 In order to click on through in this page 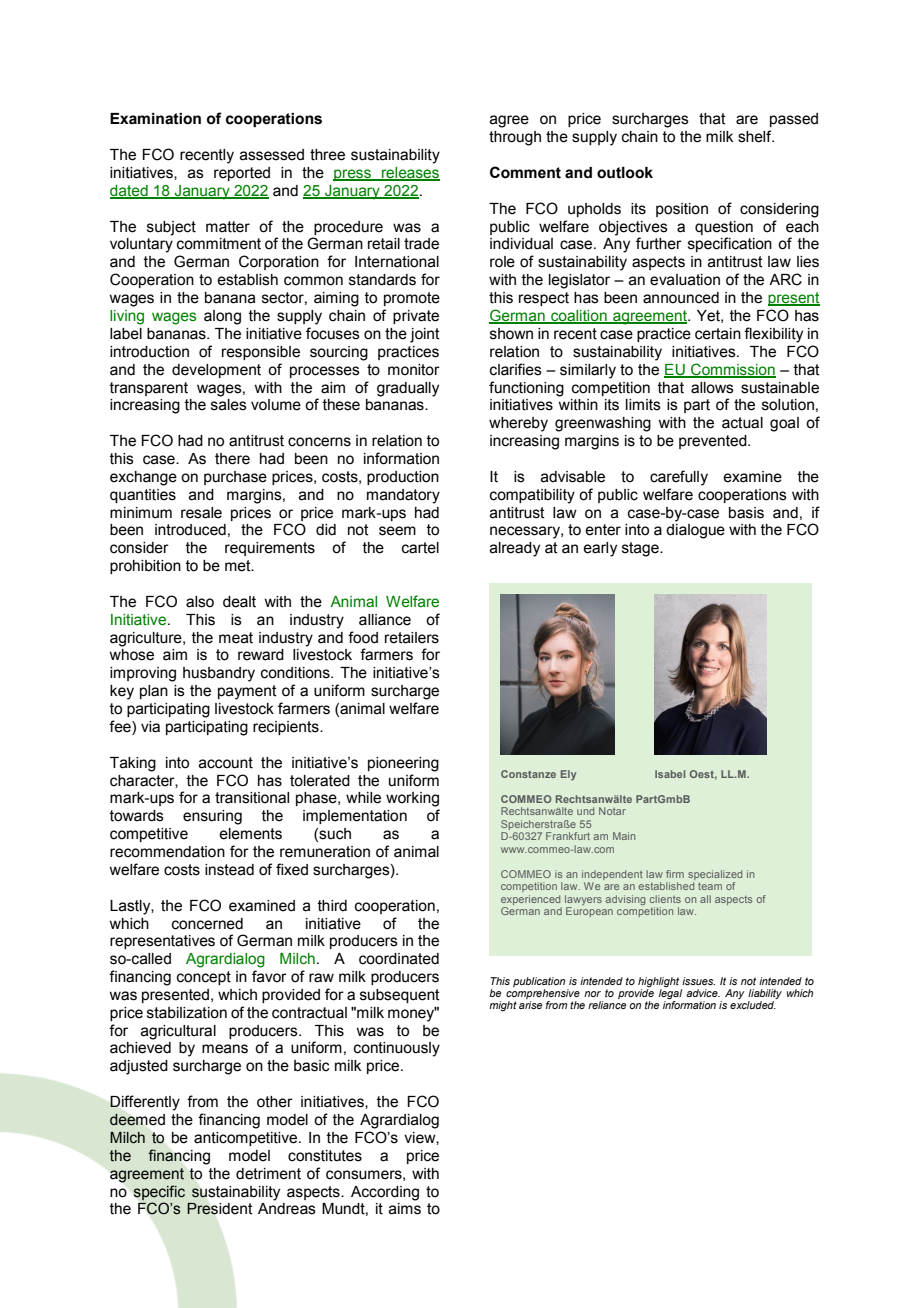, I will do `click(515, 138)`.
